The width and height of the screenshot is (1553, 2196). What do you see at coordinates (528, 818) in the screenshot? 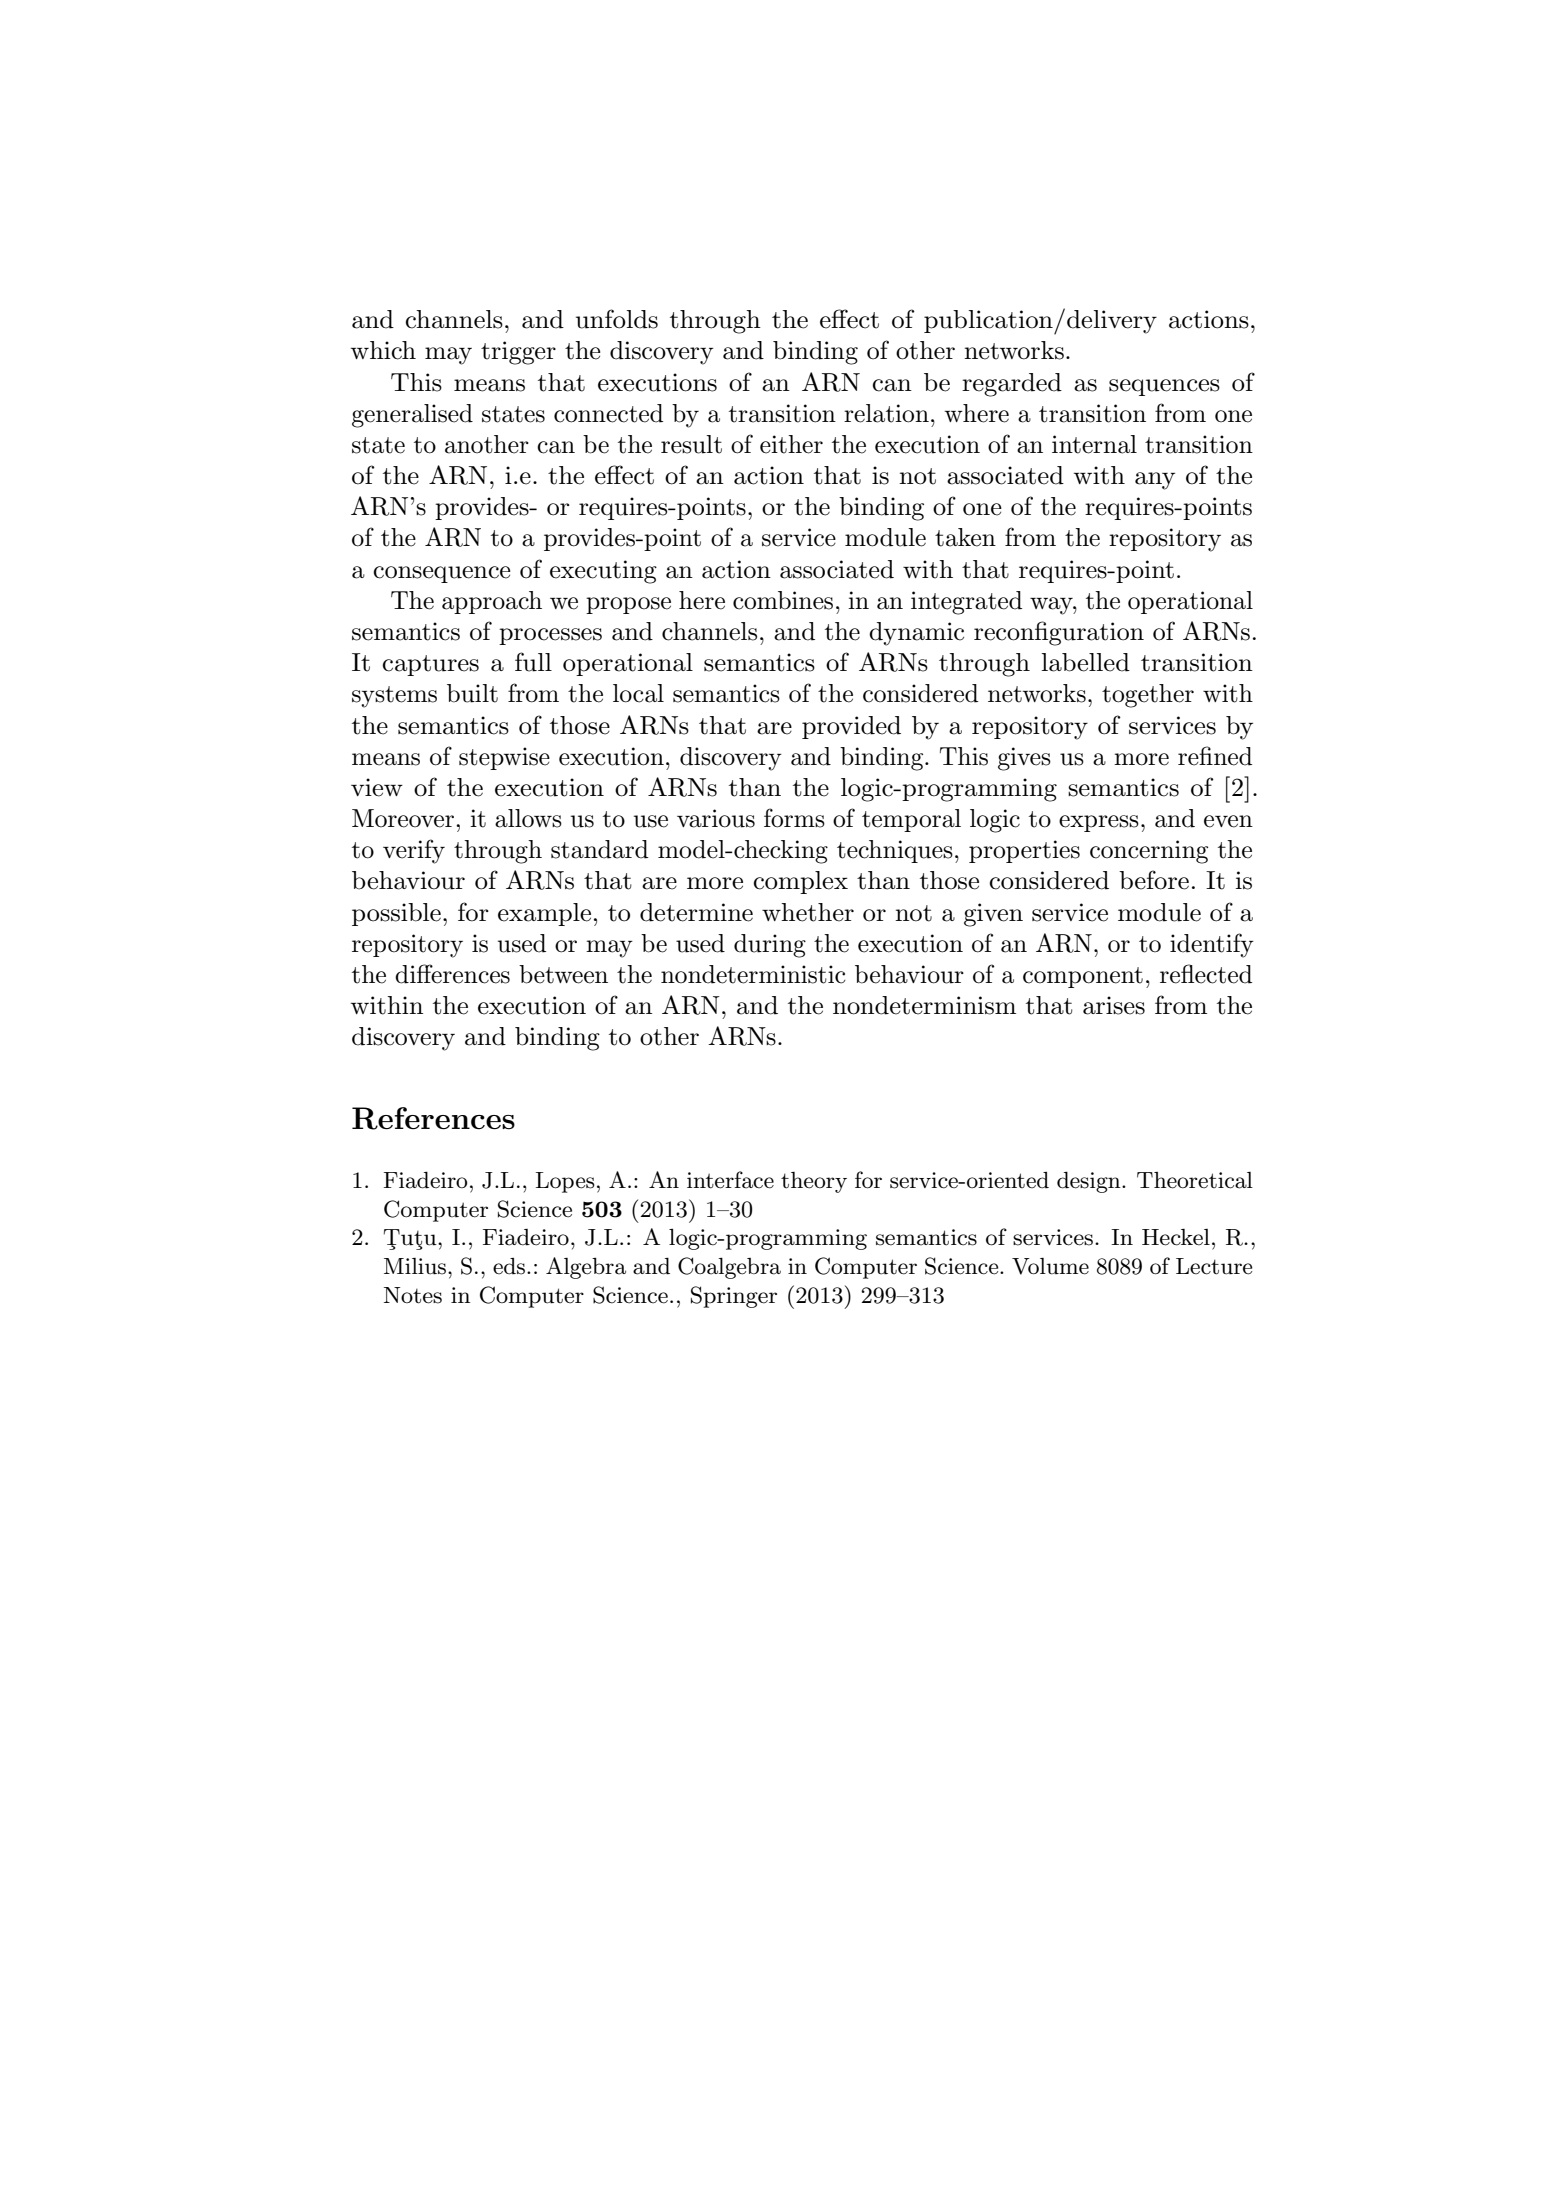
I see `allows` at bounding box center [528, 818].
